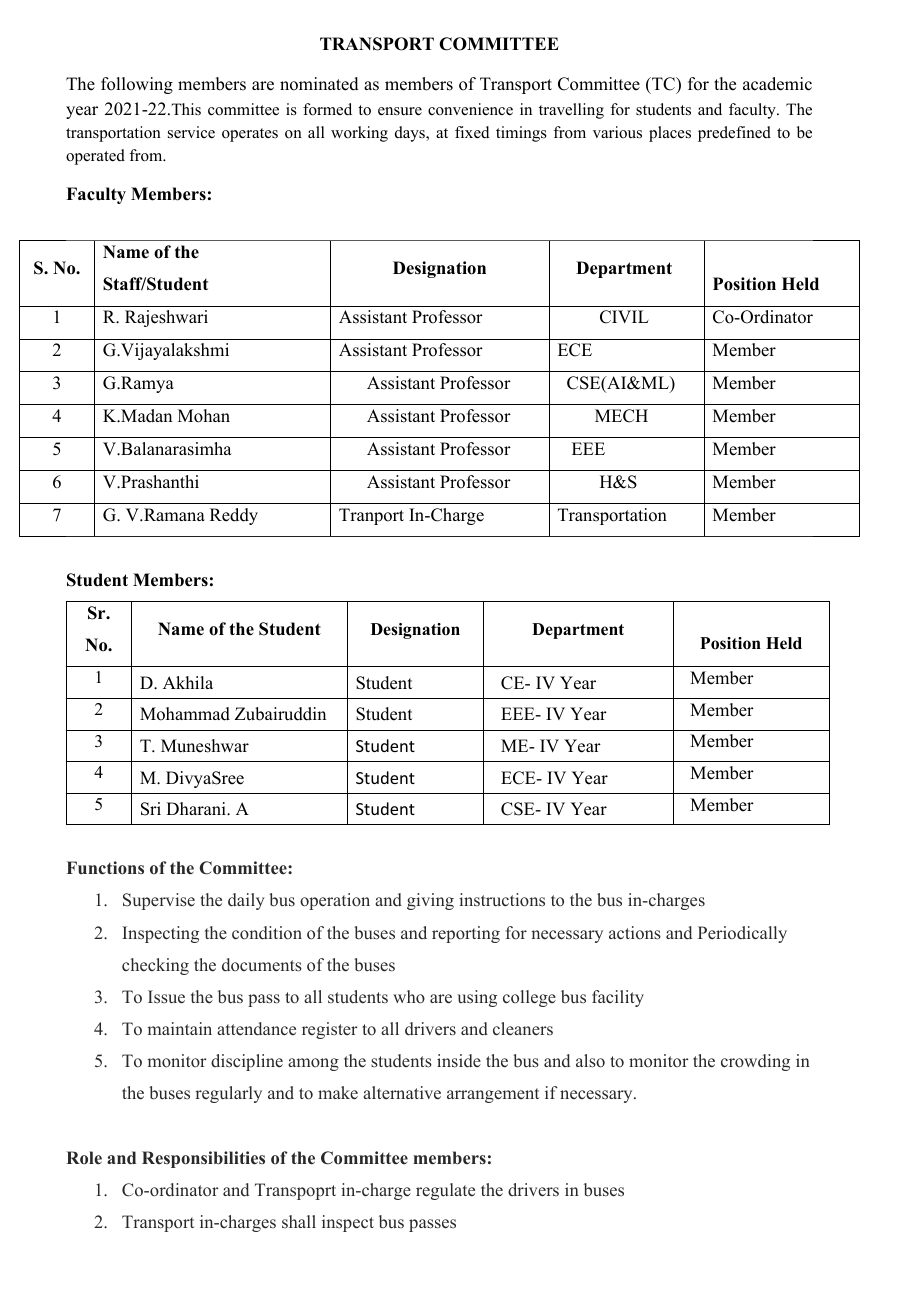  What do you see at coordinates (670, 134) in the image?
I see `places` at bounding box center [670, 134].
